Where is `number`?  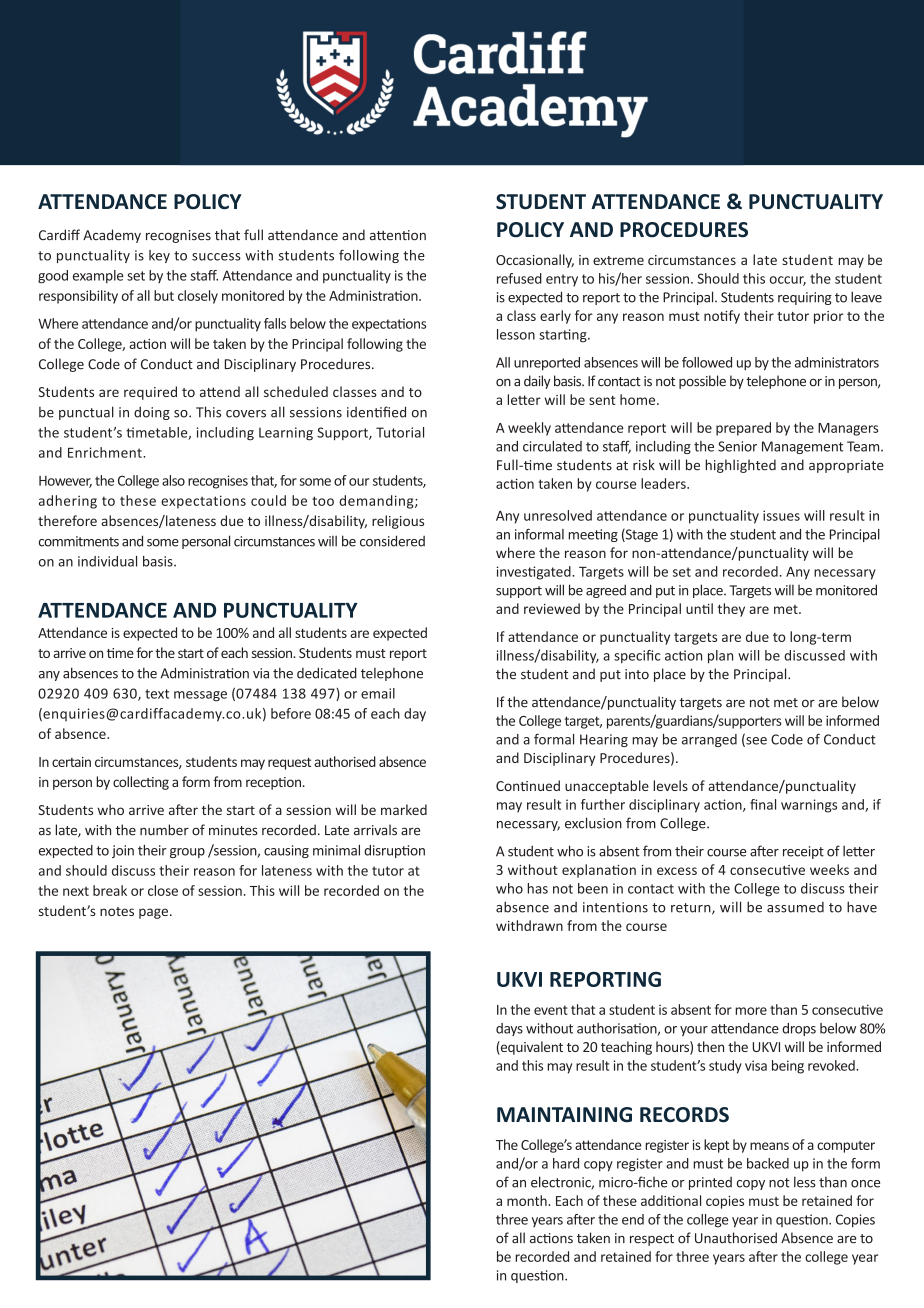 number is located at coordinates (164, 830).
